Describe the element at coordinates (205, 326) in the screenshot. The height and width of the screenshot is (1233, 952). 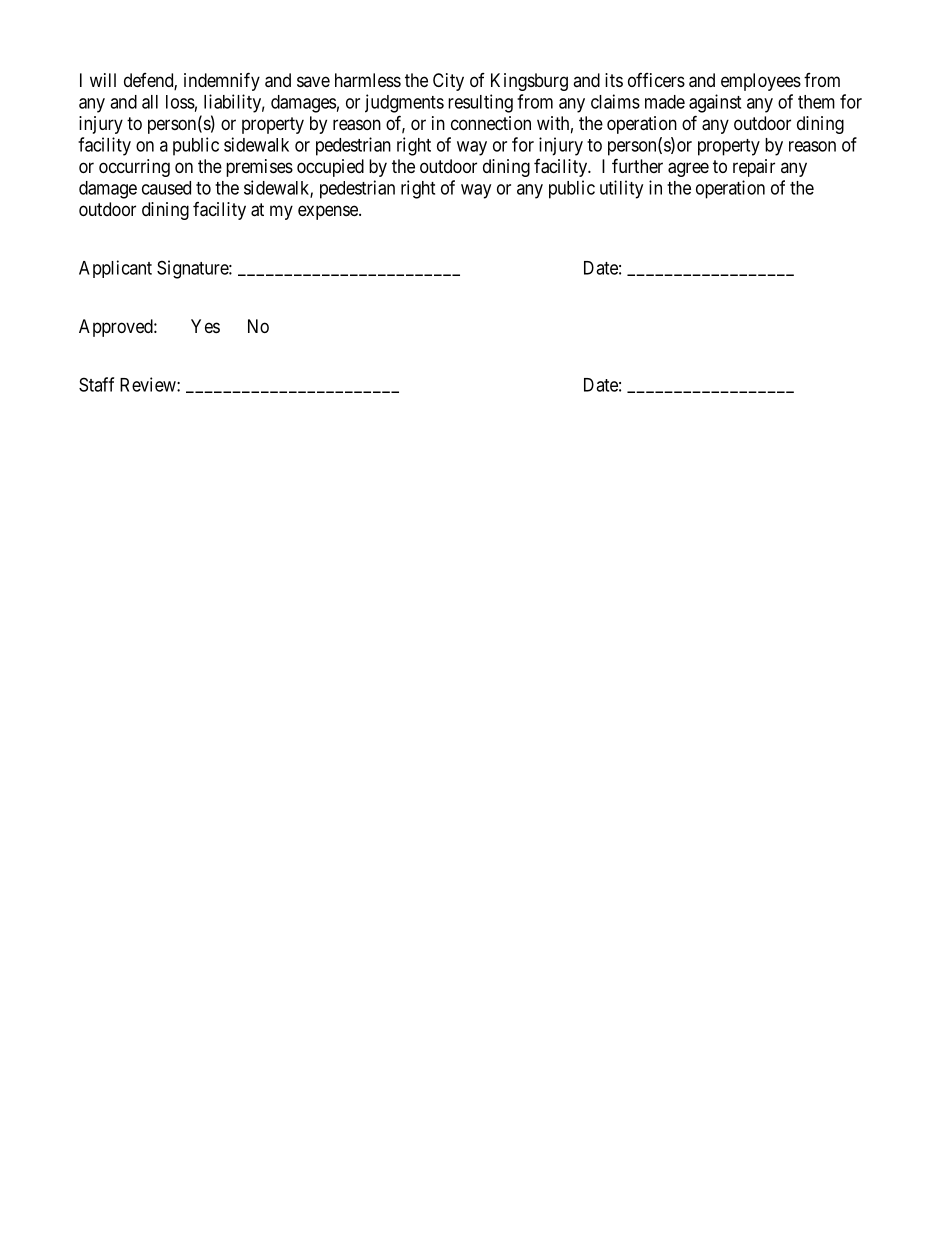
I see `Yes` at that location.
